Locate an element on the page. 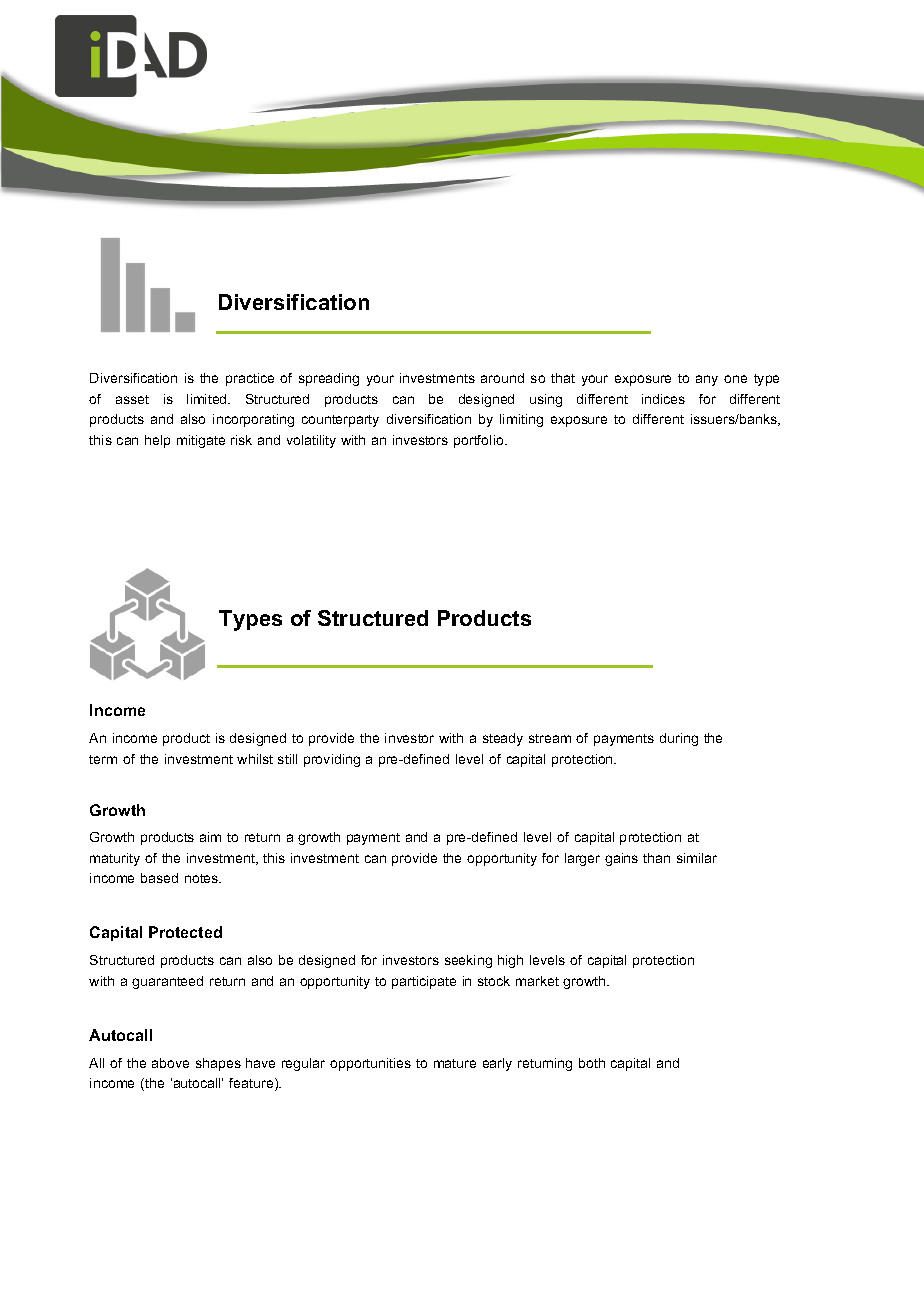 The width and height of the image is (924, 1308). aim is located at coordinates (210, 837).
